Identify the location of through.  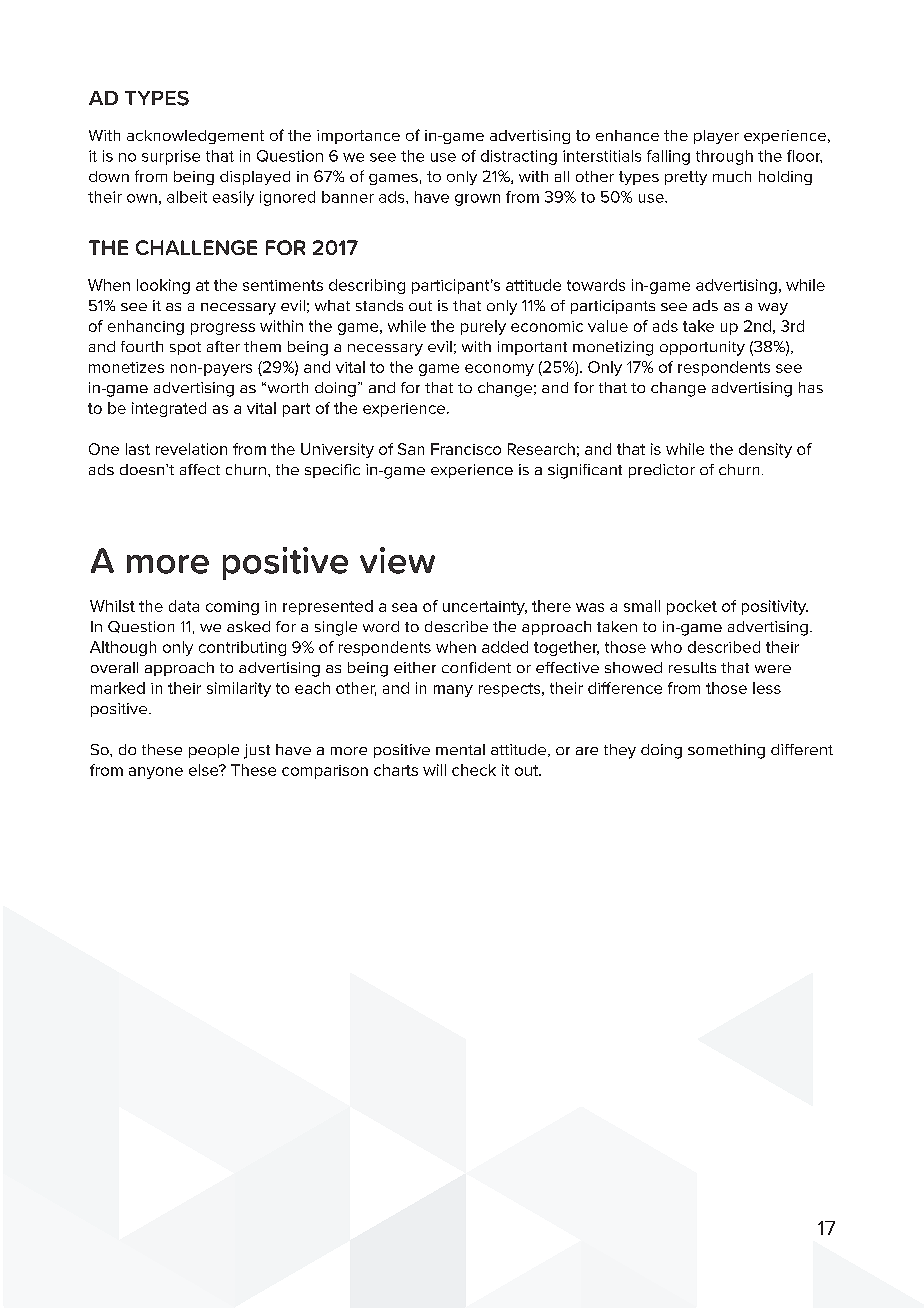
(724, 157).
